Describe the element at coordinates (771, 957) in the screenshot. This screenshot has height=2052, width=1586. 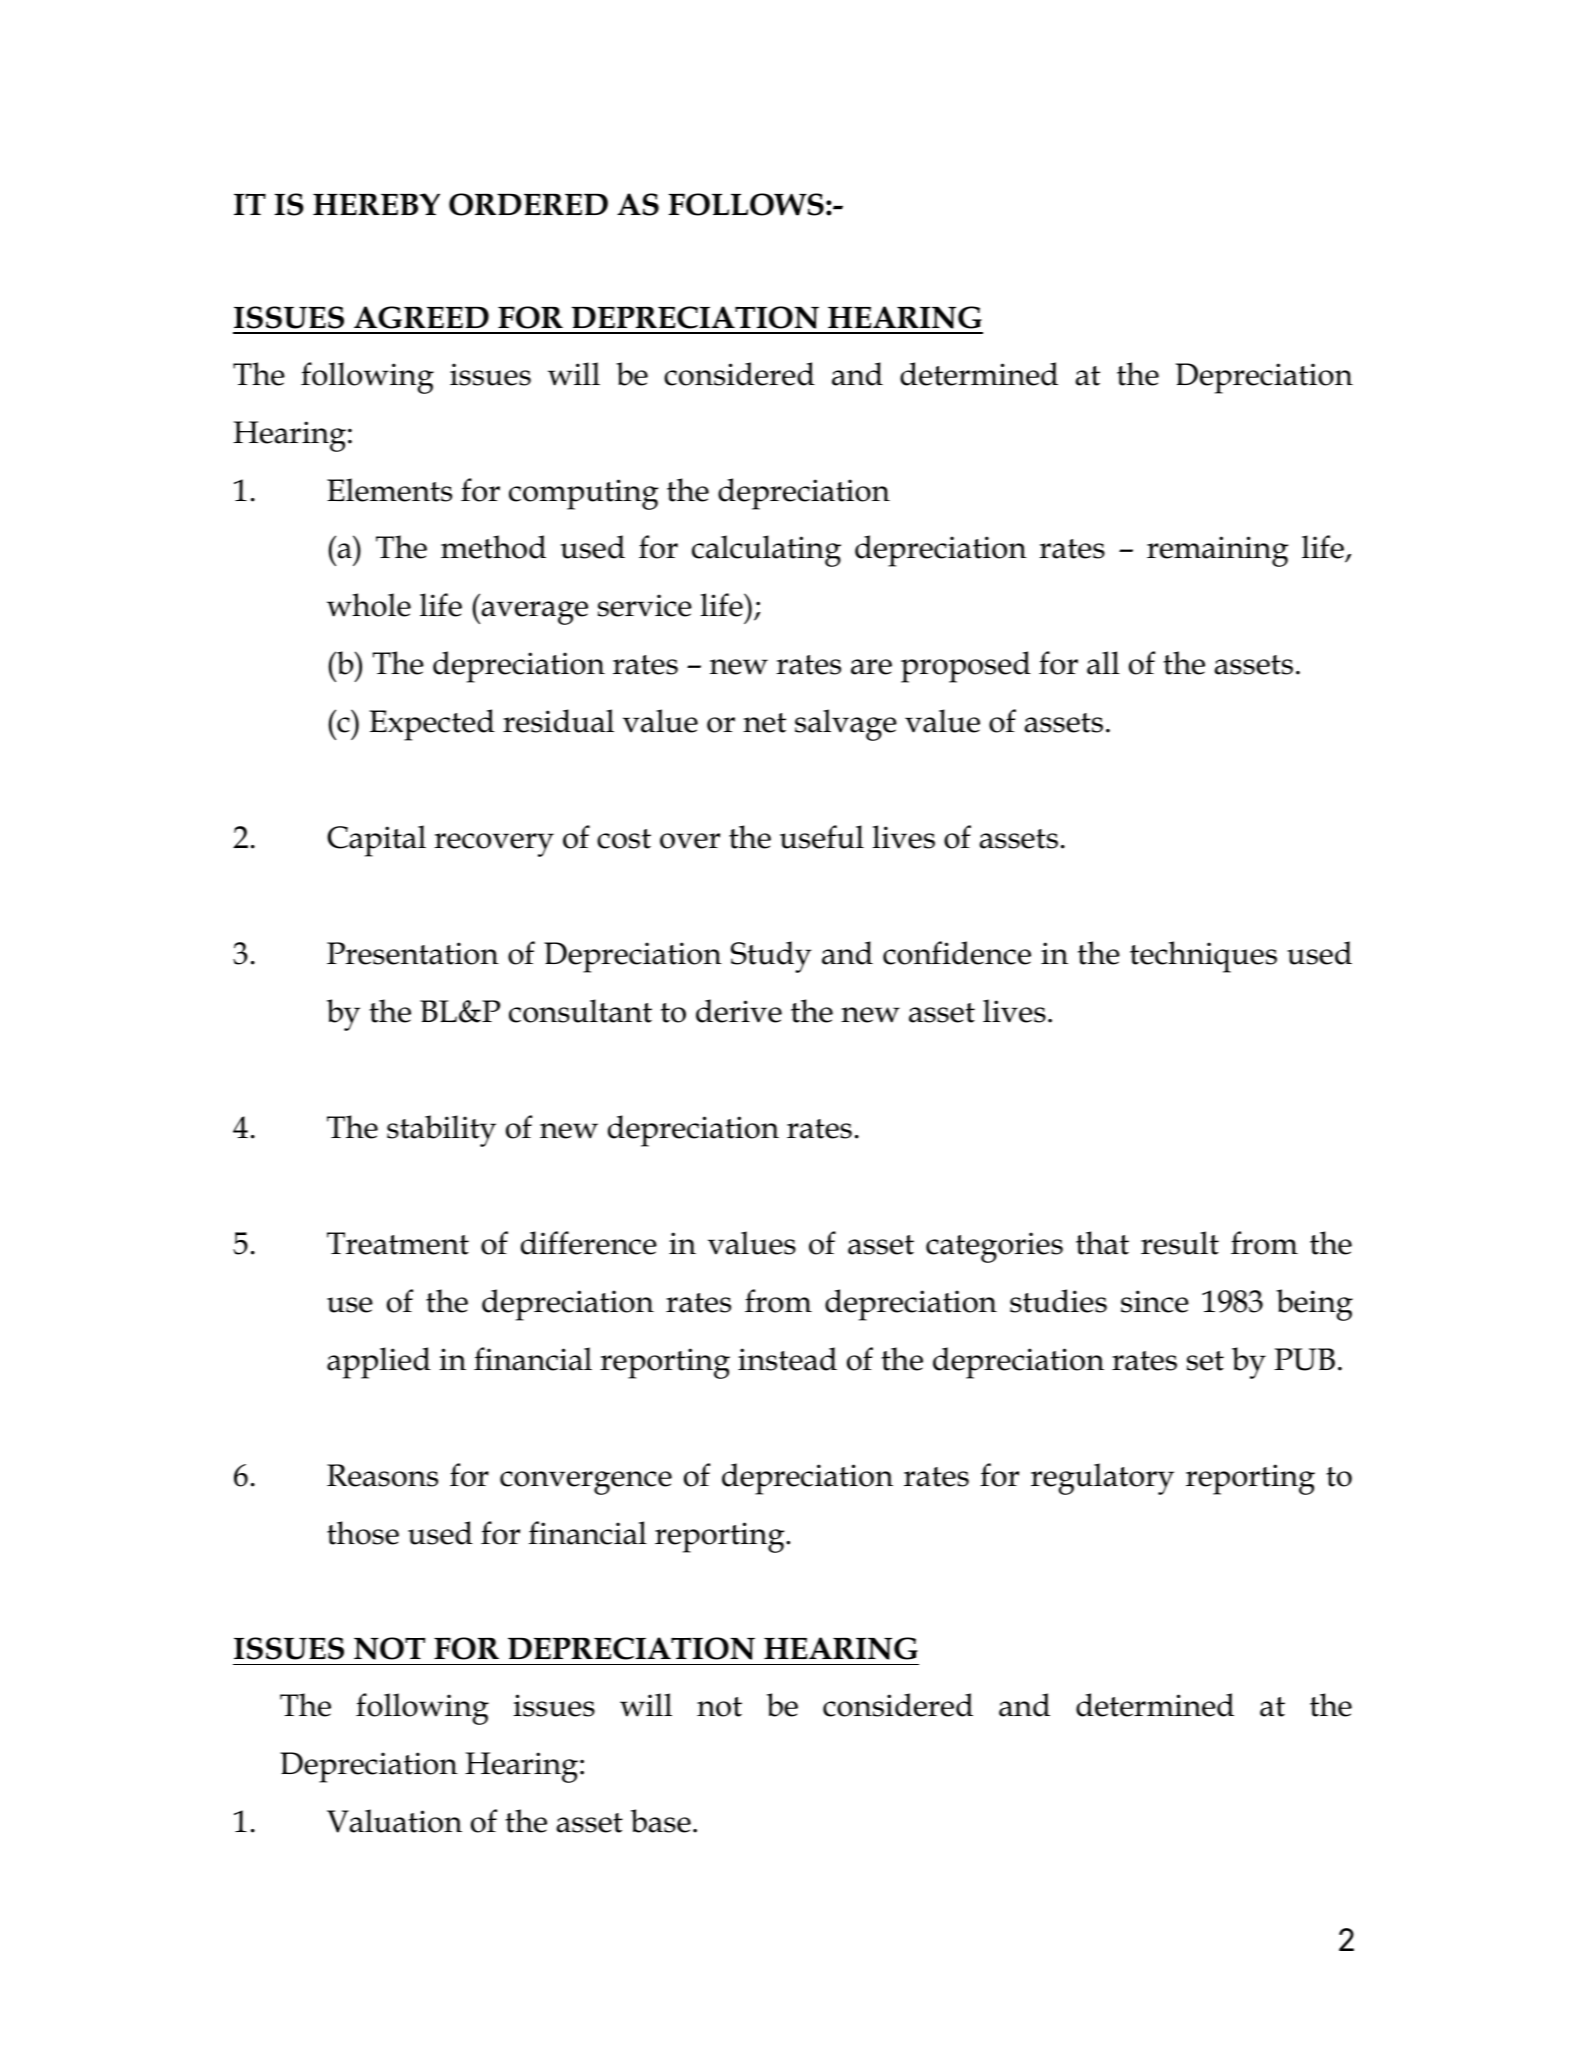
I see `Study` at that location.
